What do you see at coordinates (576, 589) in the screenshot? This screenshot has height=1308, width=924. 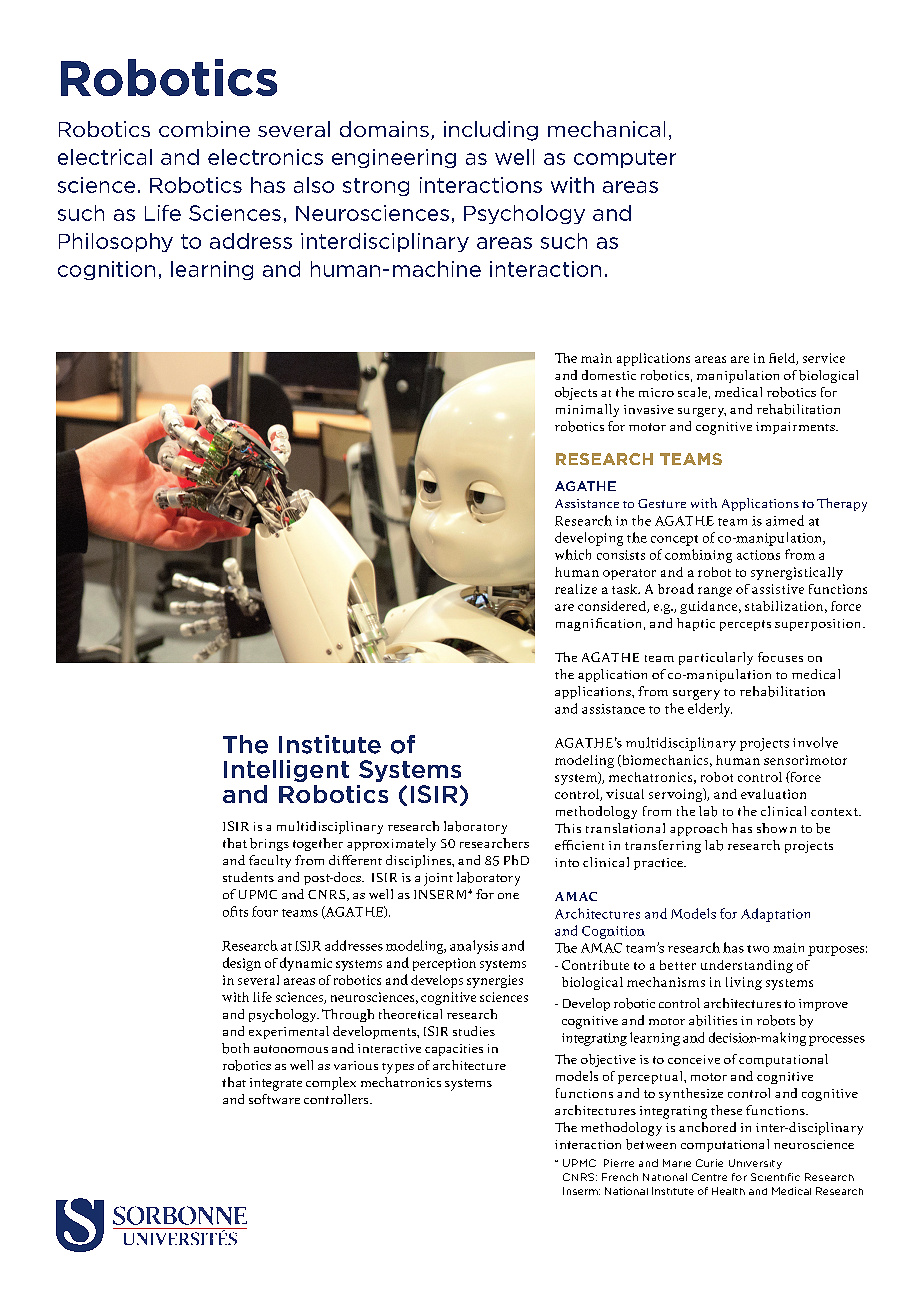 I see `realize` at bounding box center [576, 589].
